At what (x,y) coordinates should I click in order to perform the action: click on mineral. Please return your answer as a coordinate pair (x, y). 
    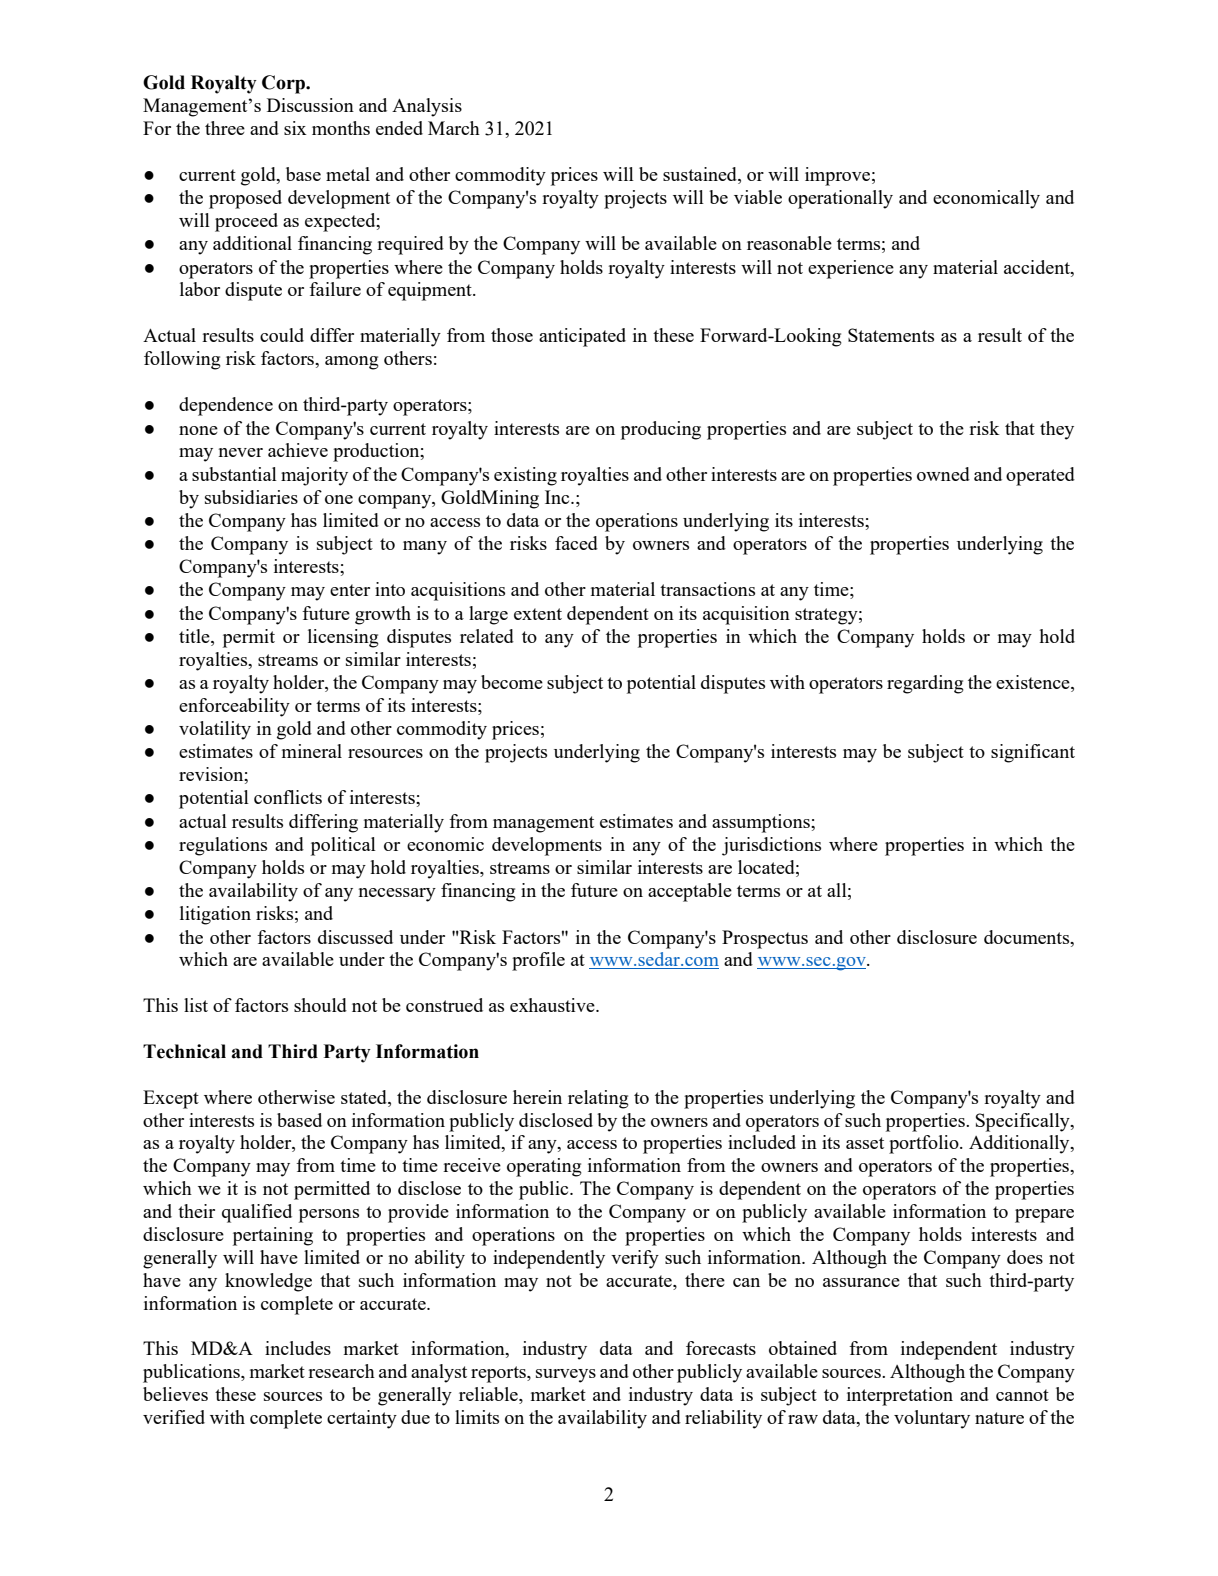
    Looking at the image, I should click on (312, 751).
